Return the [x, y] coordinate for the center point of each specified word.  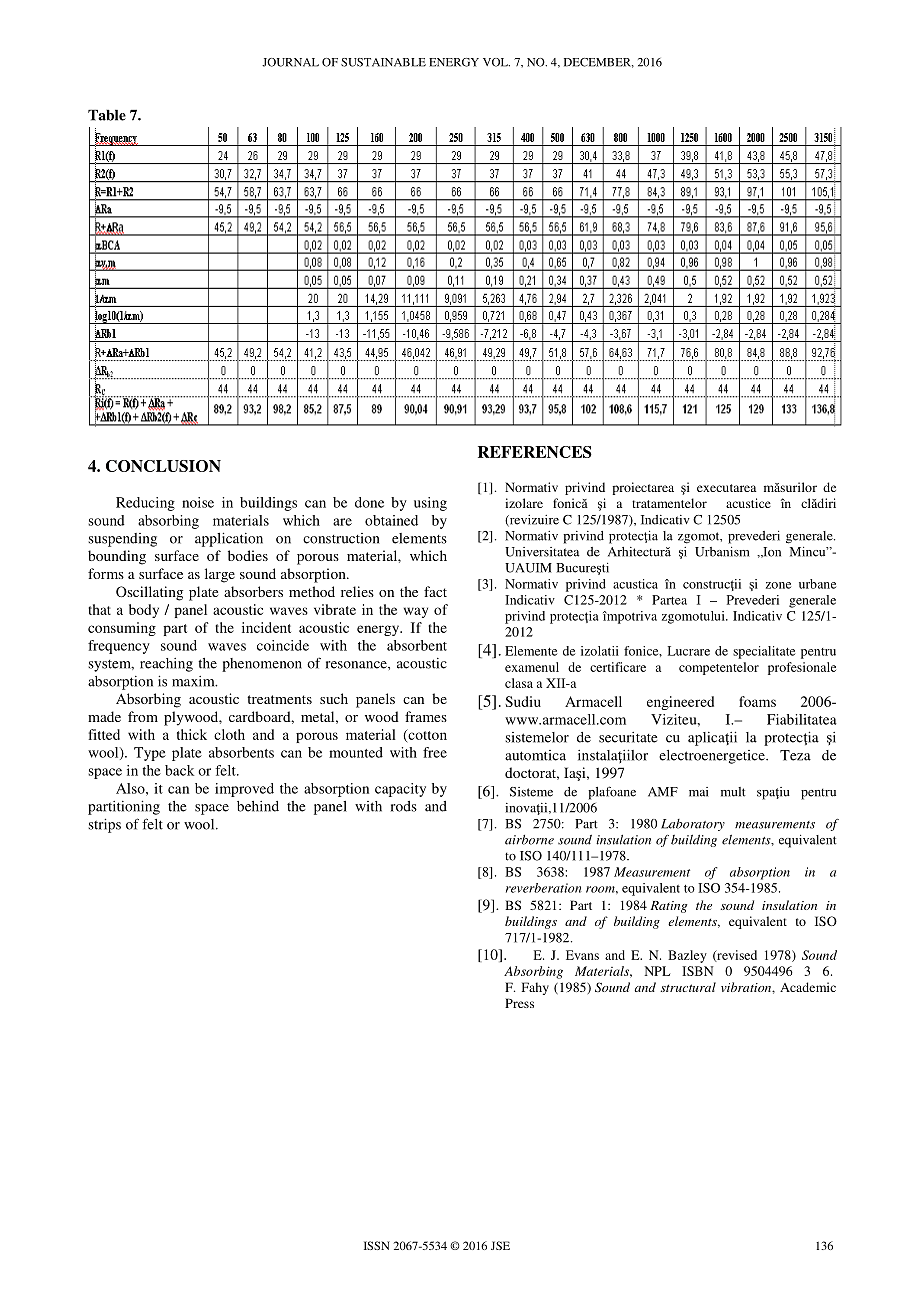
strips [104, 825]
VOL [496, 62]
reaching [166, 665]
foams [757, 701]
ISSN [377, 1245]
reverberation [544, 888]
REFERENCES [535, 452]
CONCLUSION [163, 466]
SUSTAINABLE [383, 62]
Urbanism [722, 552]
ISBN [698, 971]
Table [107, 115]
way [416, 612]
